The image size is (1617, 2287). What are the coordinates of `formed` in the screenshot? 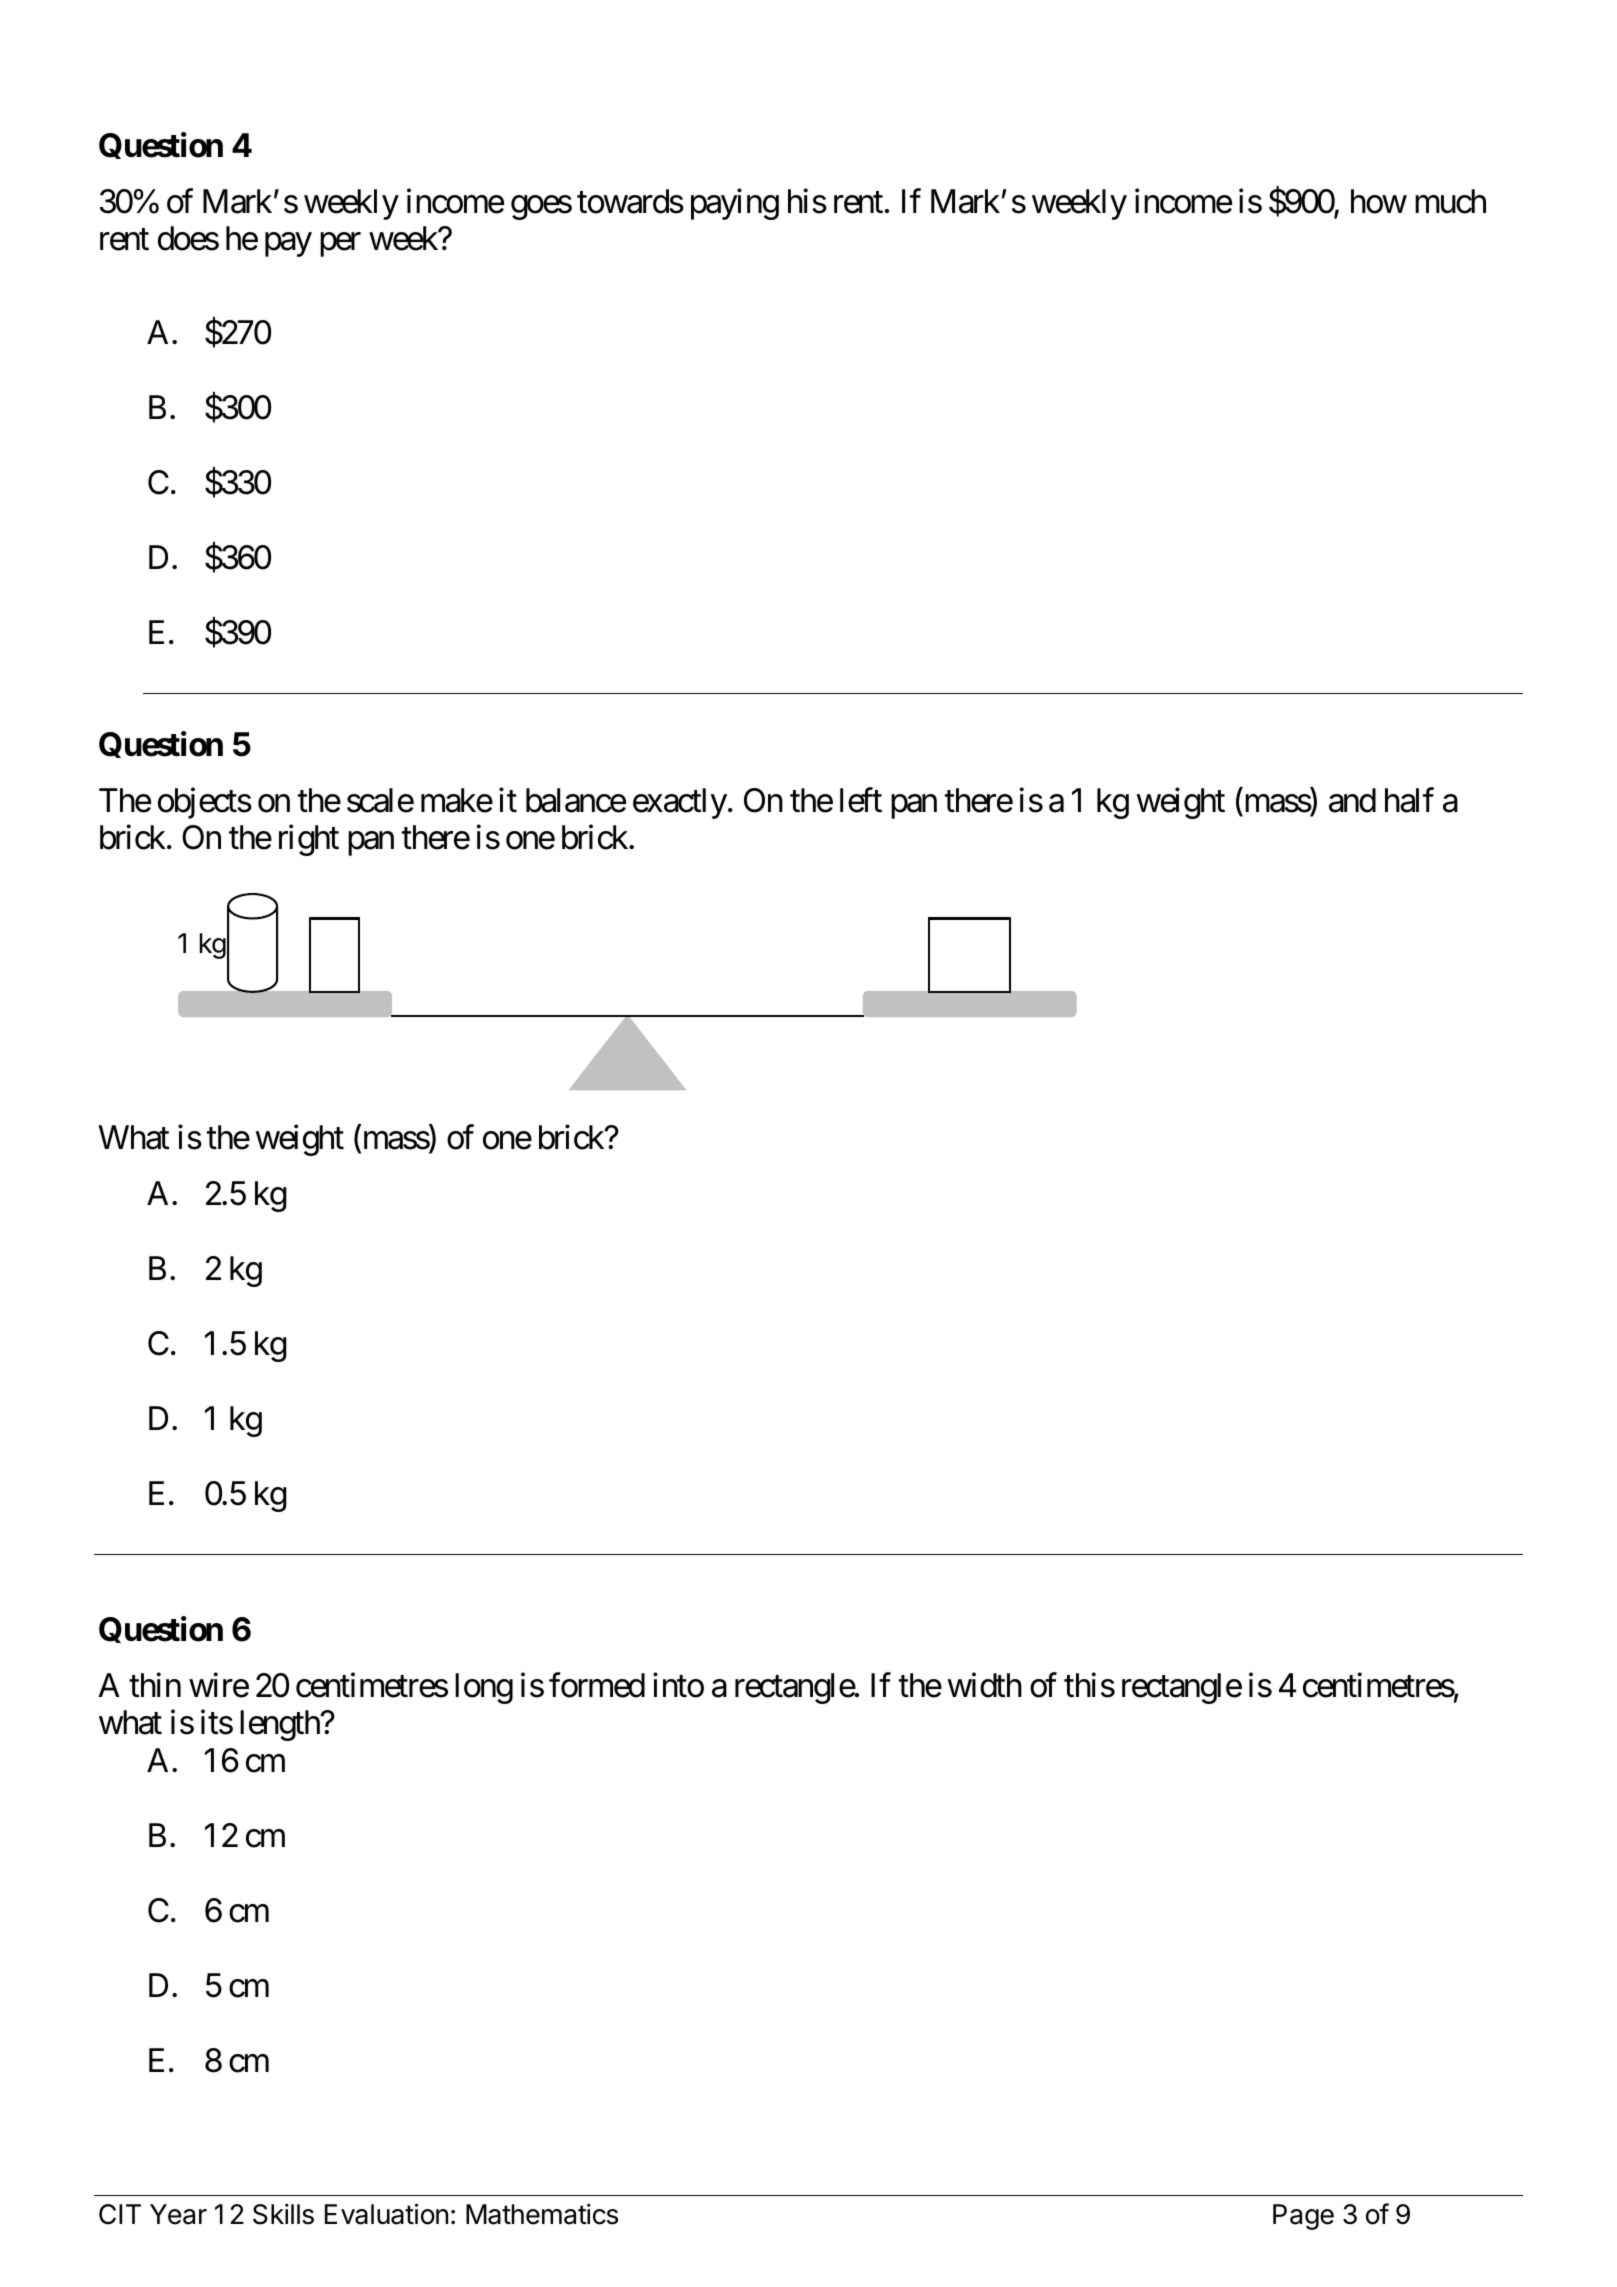 It's located at (597, 1685).
